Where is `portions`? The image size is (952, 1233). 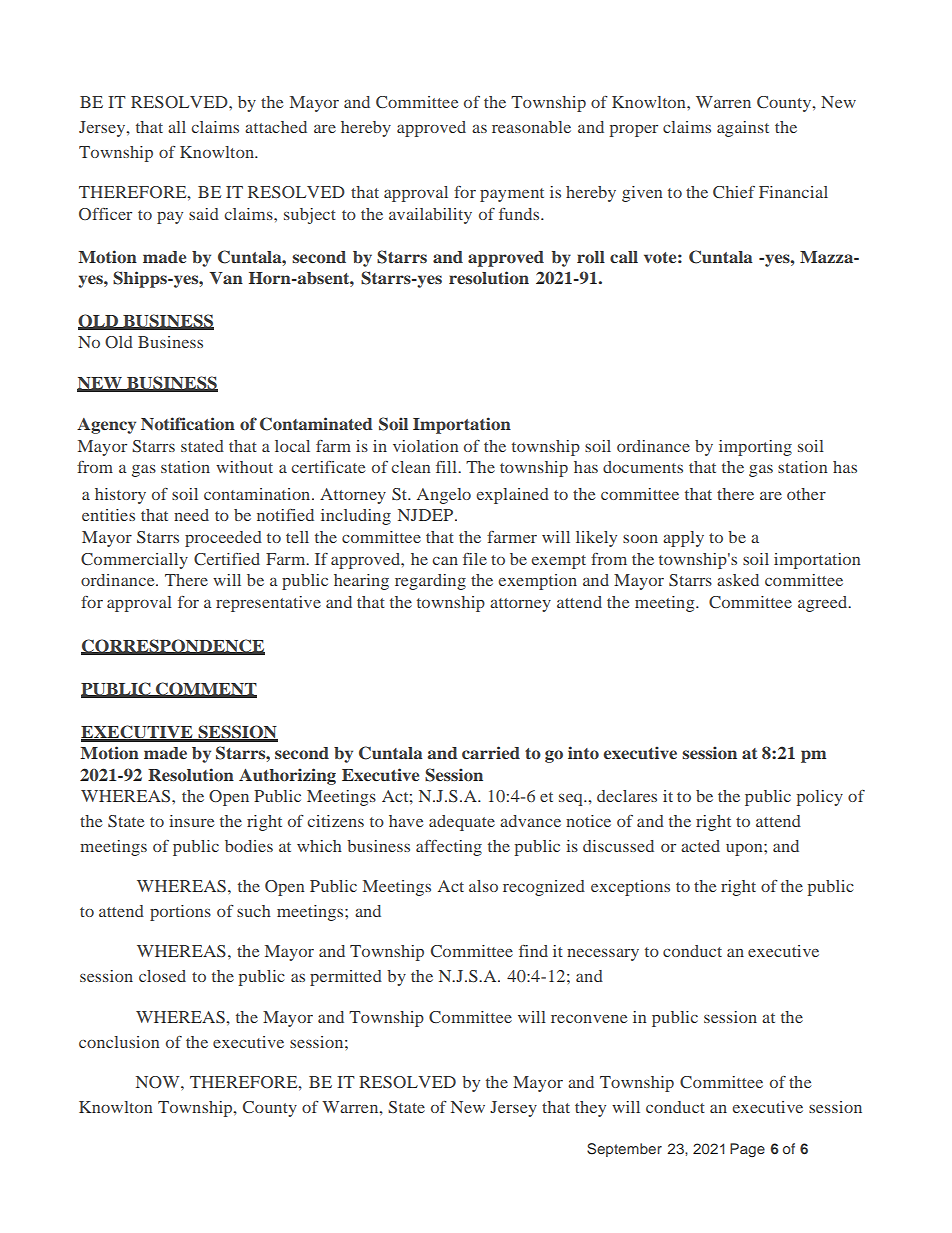 portions is located at coordinates (180, 913).
